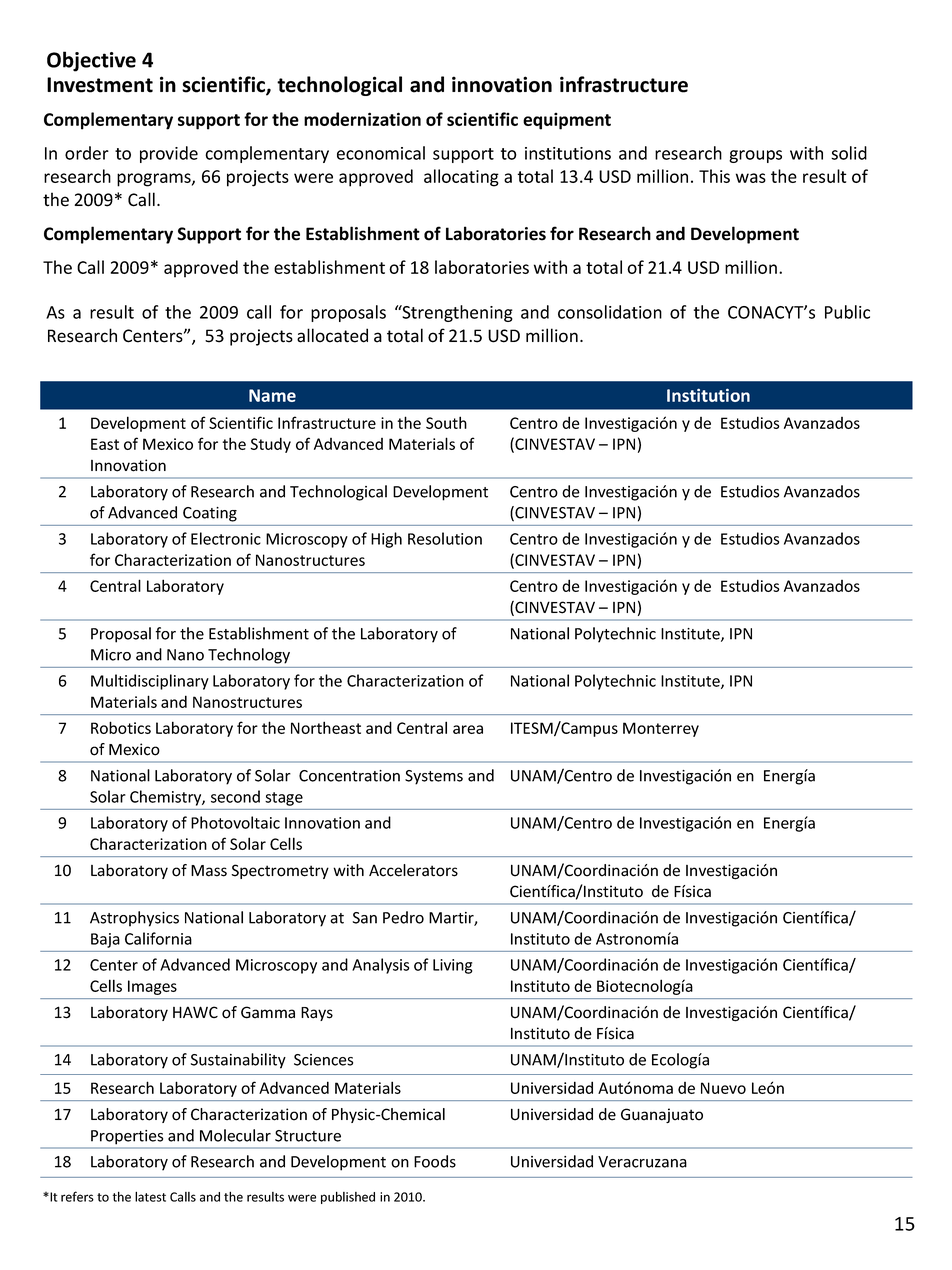 Image resolution: width=952 pixels, height=1270 pixels. I want to click on Coating, so click(210, 514).
